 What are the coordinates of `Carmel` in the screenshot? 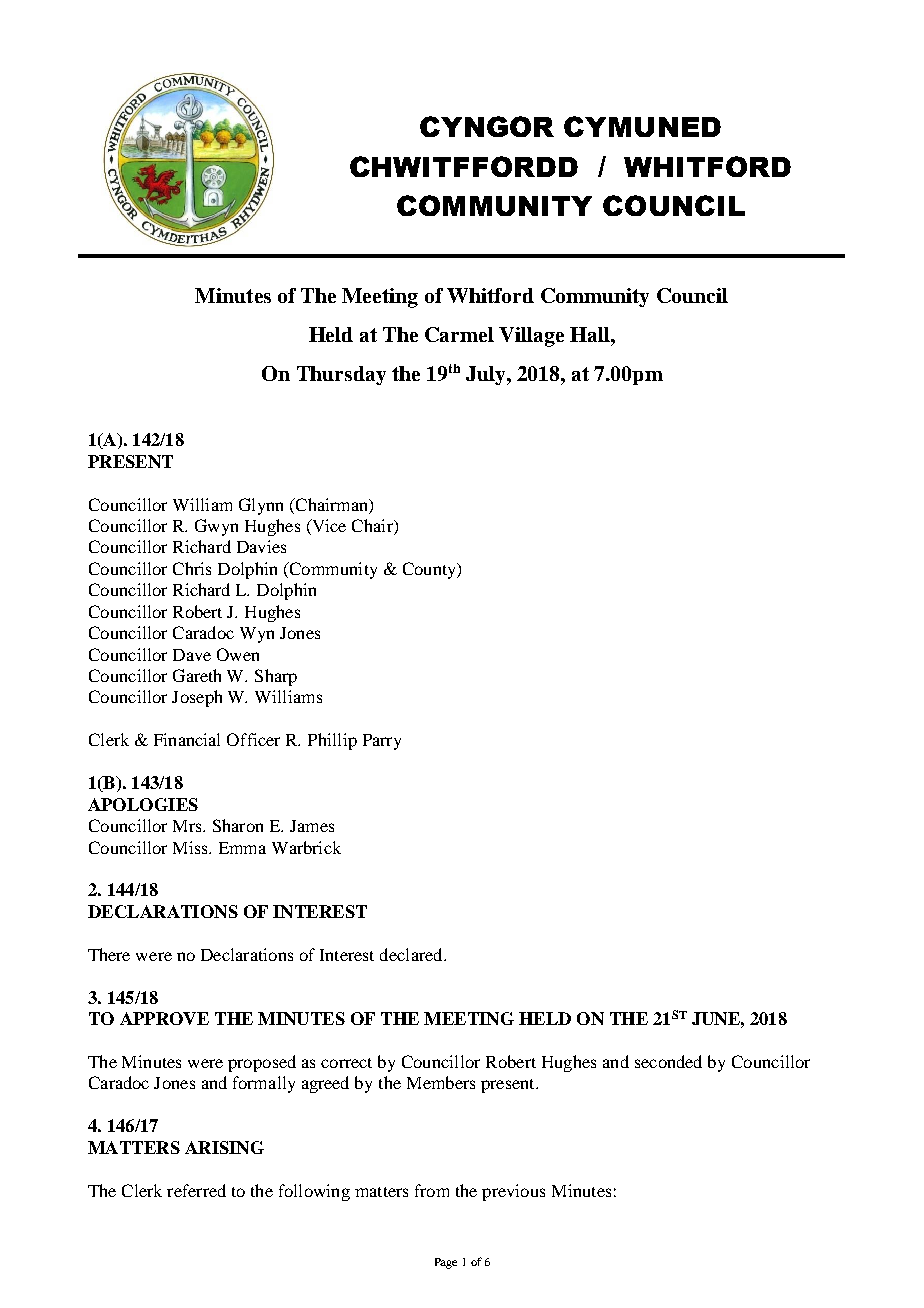 It's located at (459, 334).
